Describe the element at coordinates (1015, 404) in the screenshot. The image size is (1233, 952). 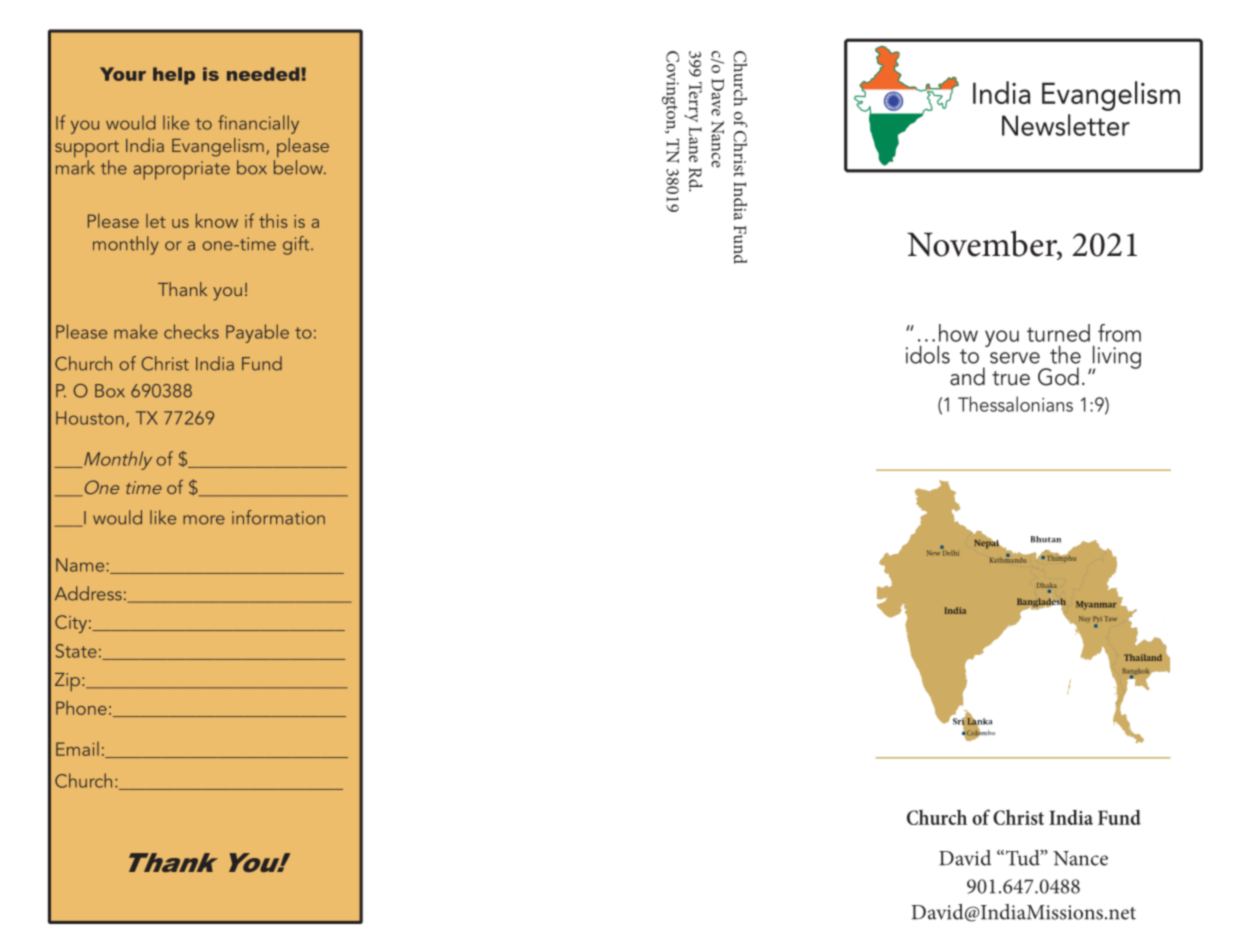
I see `Thessalonians` at that location.
